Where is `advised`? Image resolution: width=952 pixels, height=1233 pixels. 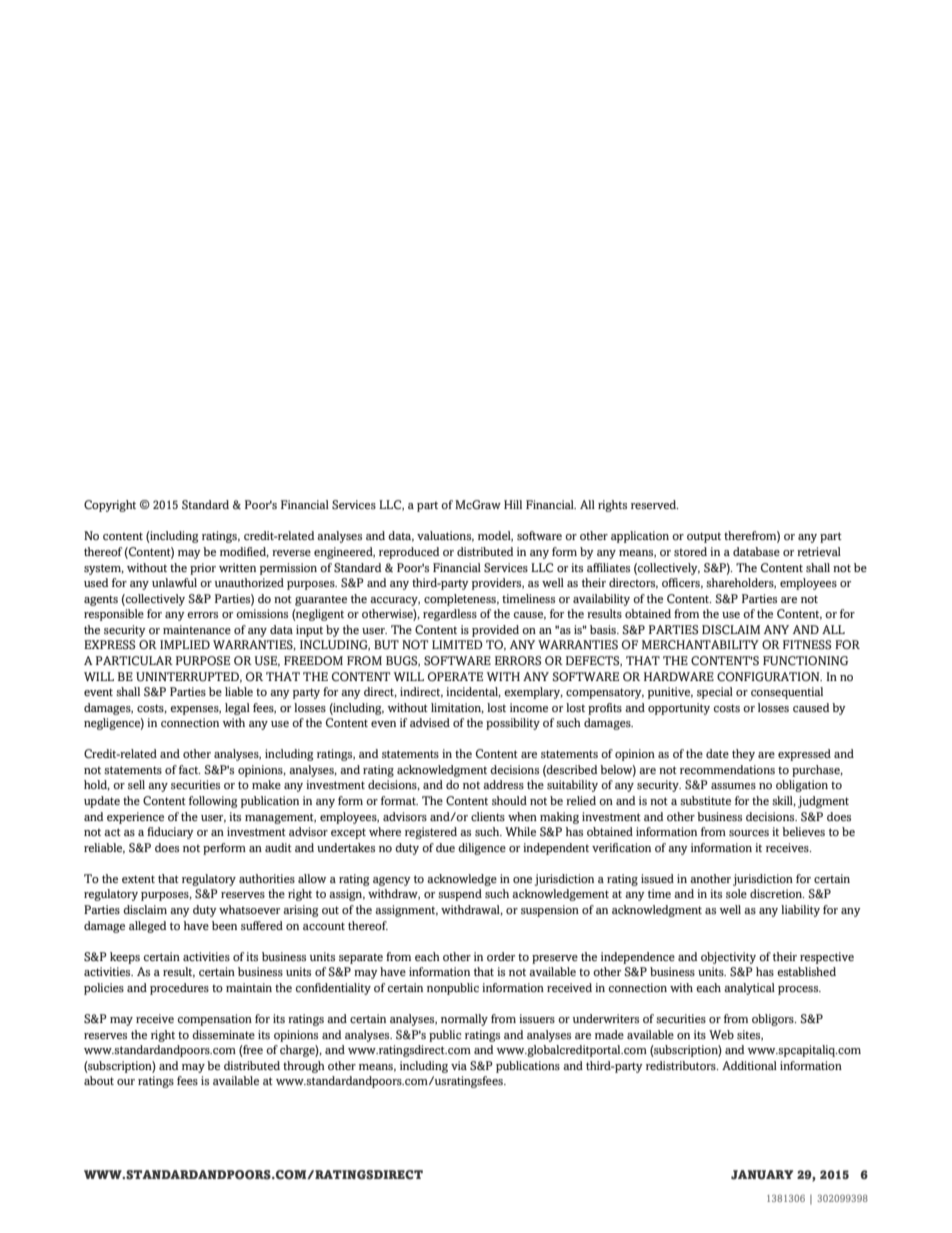 advised is located at coordinates (430, 722).
